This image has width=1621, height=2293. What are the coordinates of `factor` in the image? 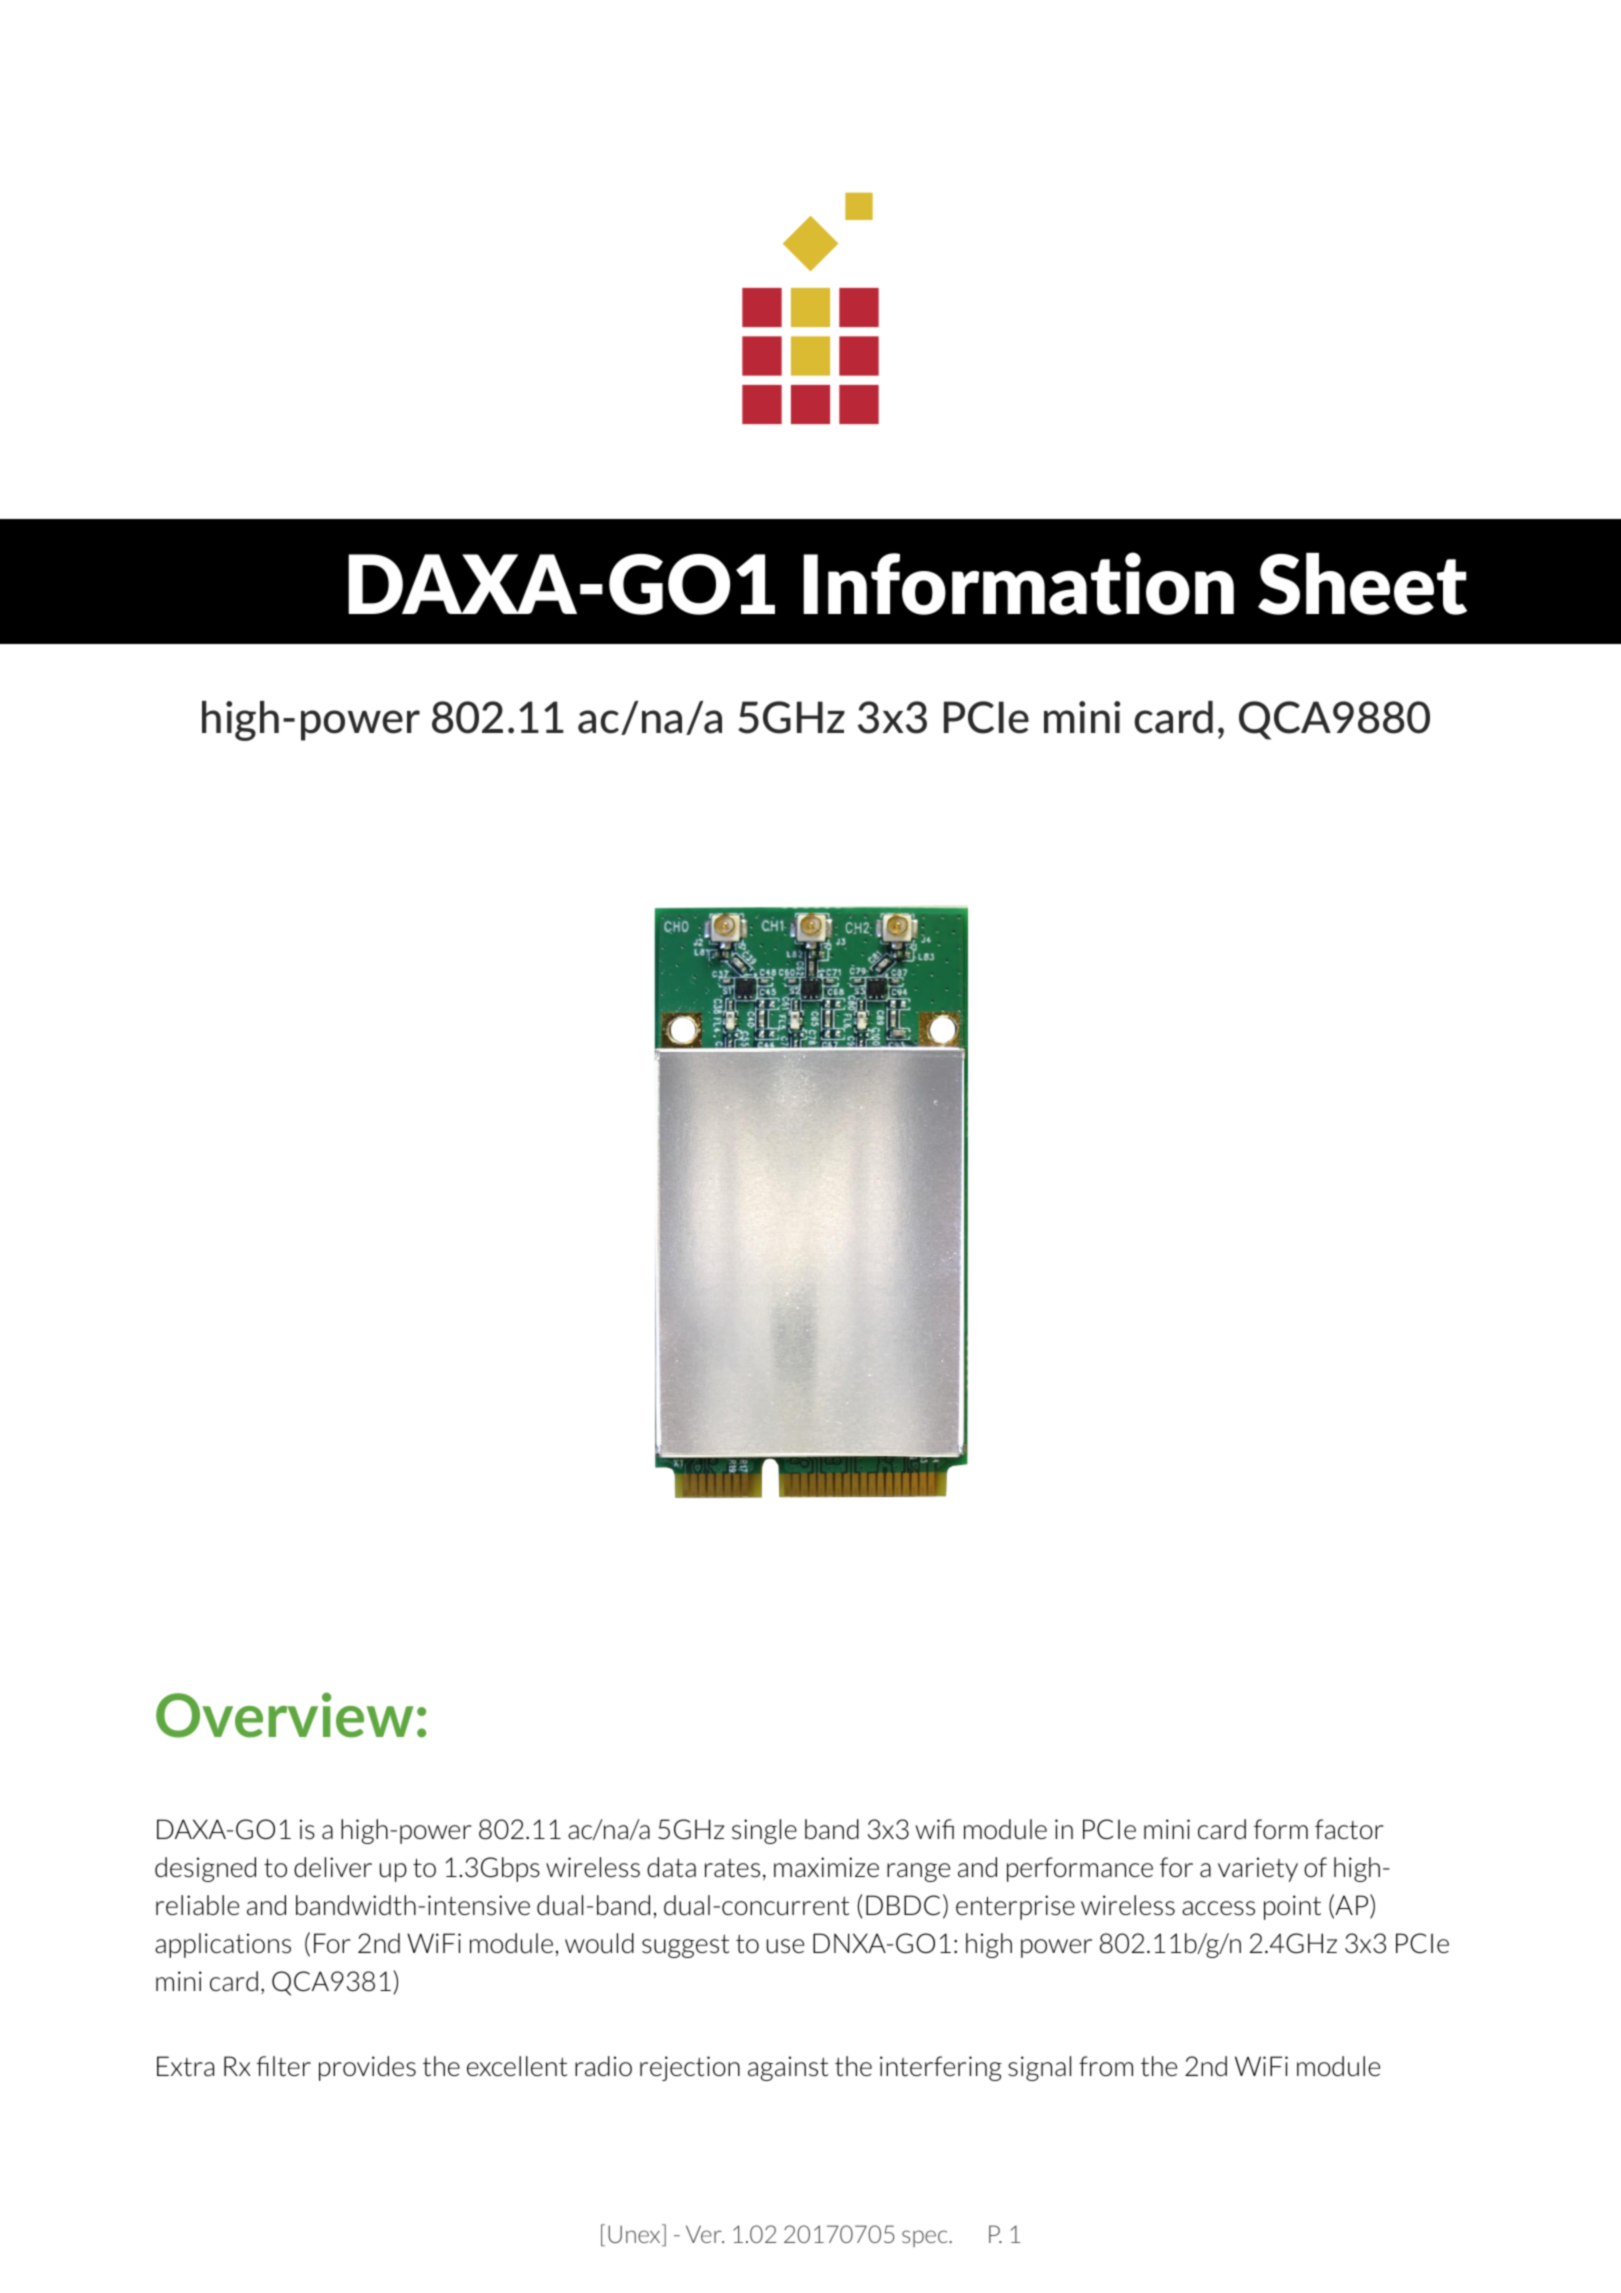 It's located at (1349, 1829).
